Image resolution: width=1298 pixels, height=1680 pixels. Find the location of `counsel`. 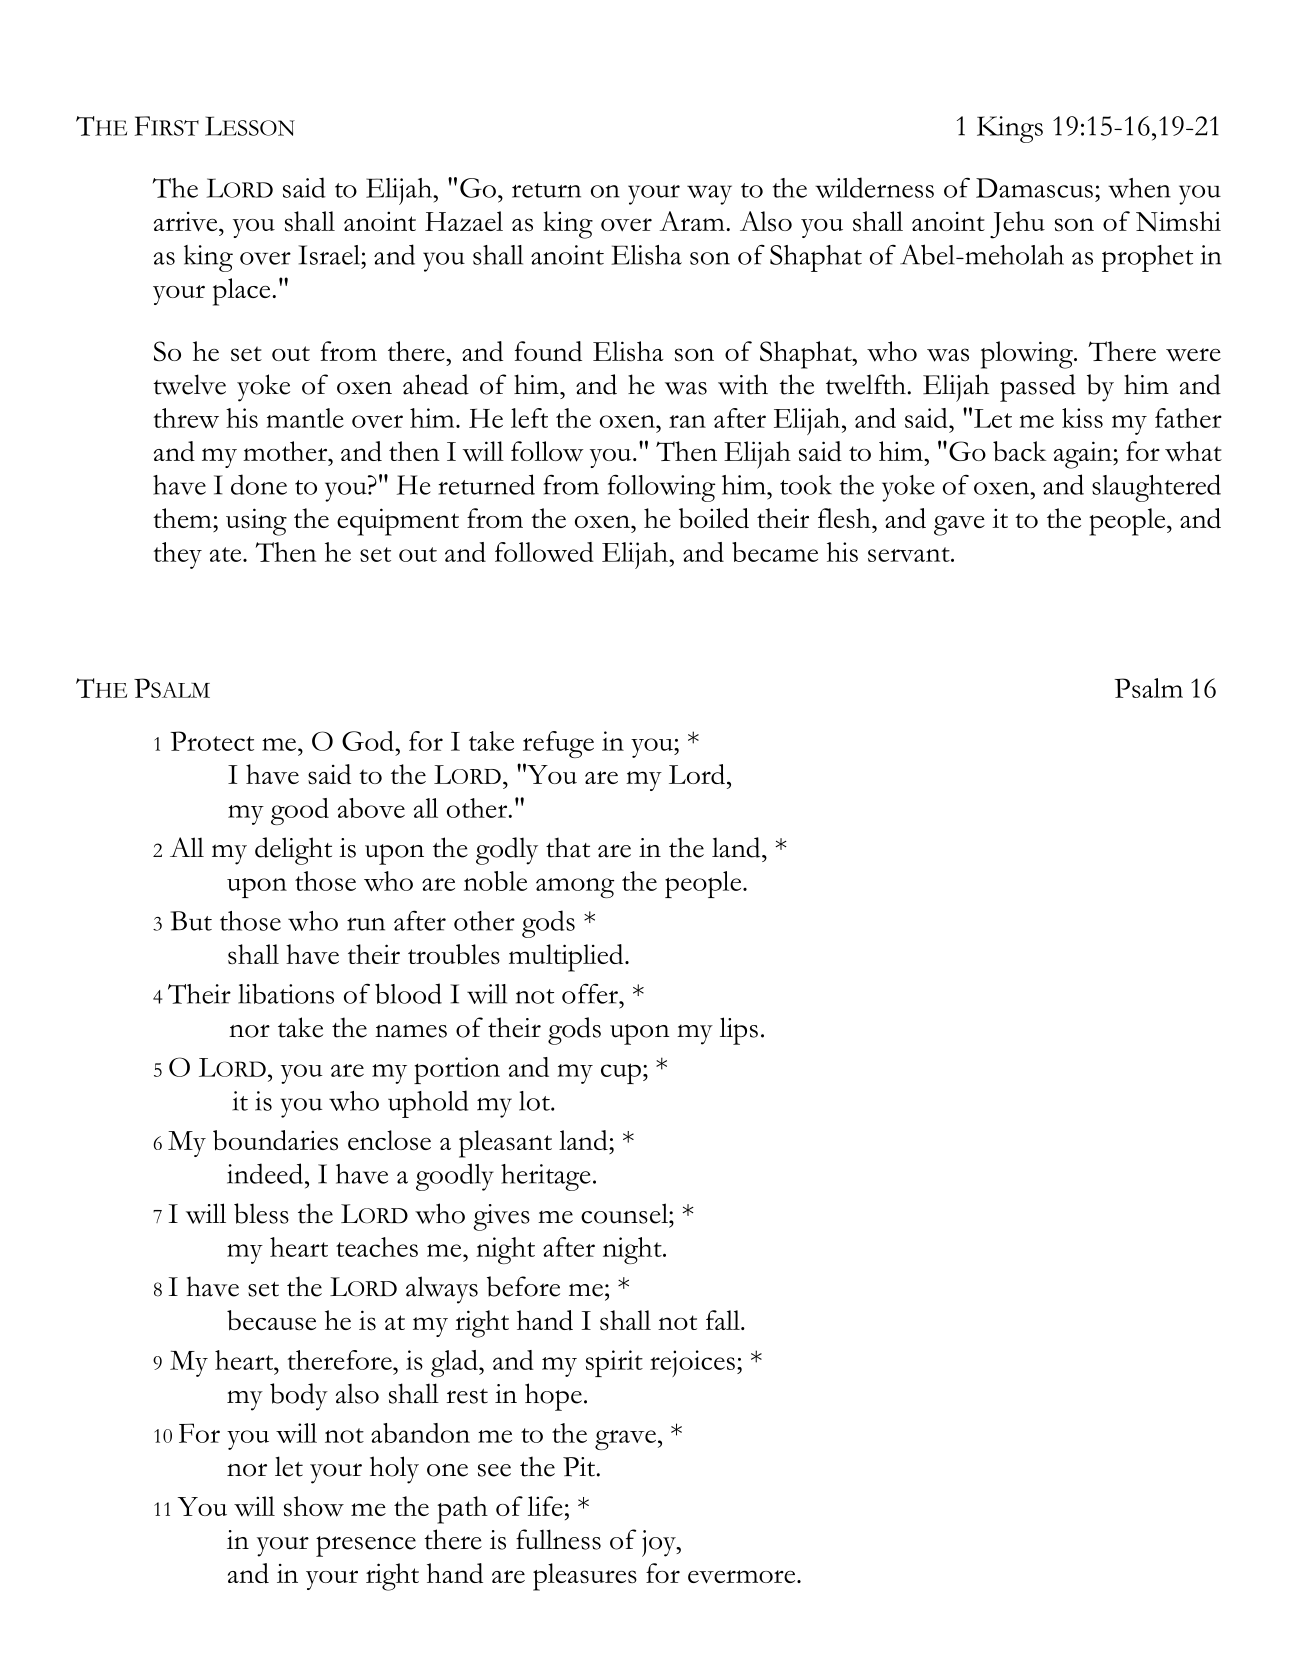

counsel is located at coordinates (625, 1213).
